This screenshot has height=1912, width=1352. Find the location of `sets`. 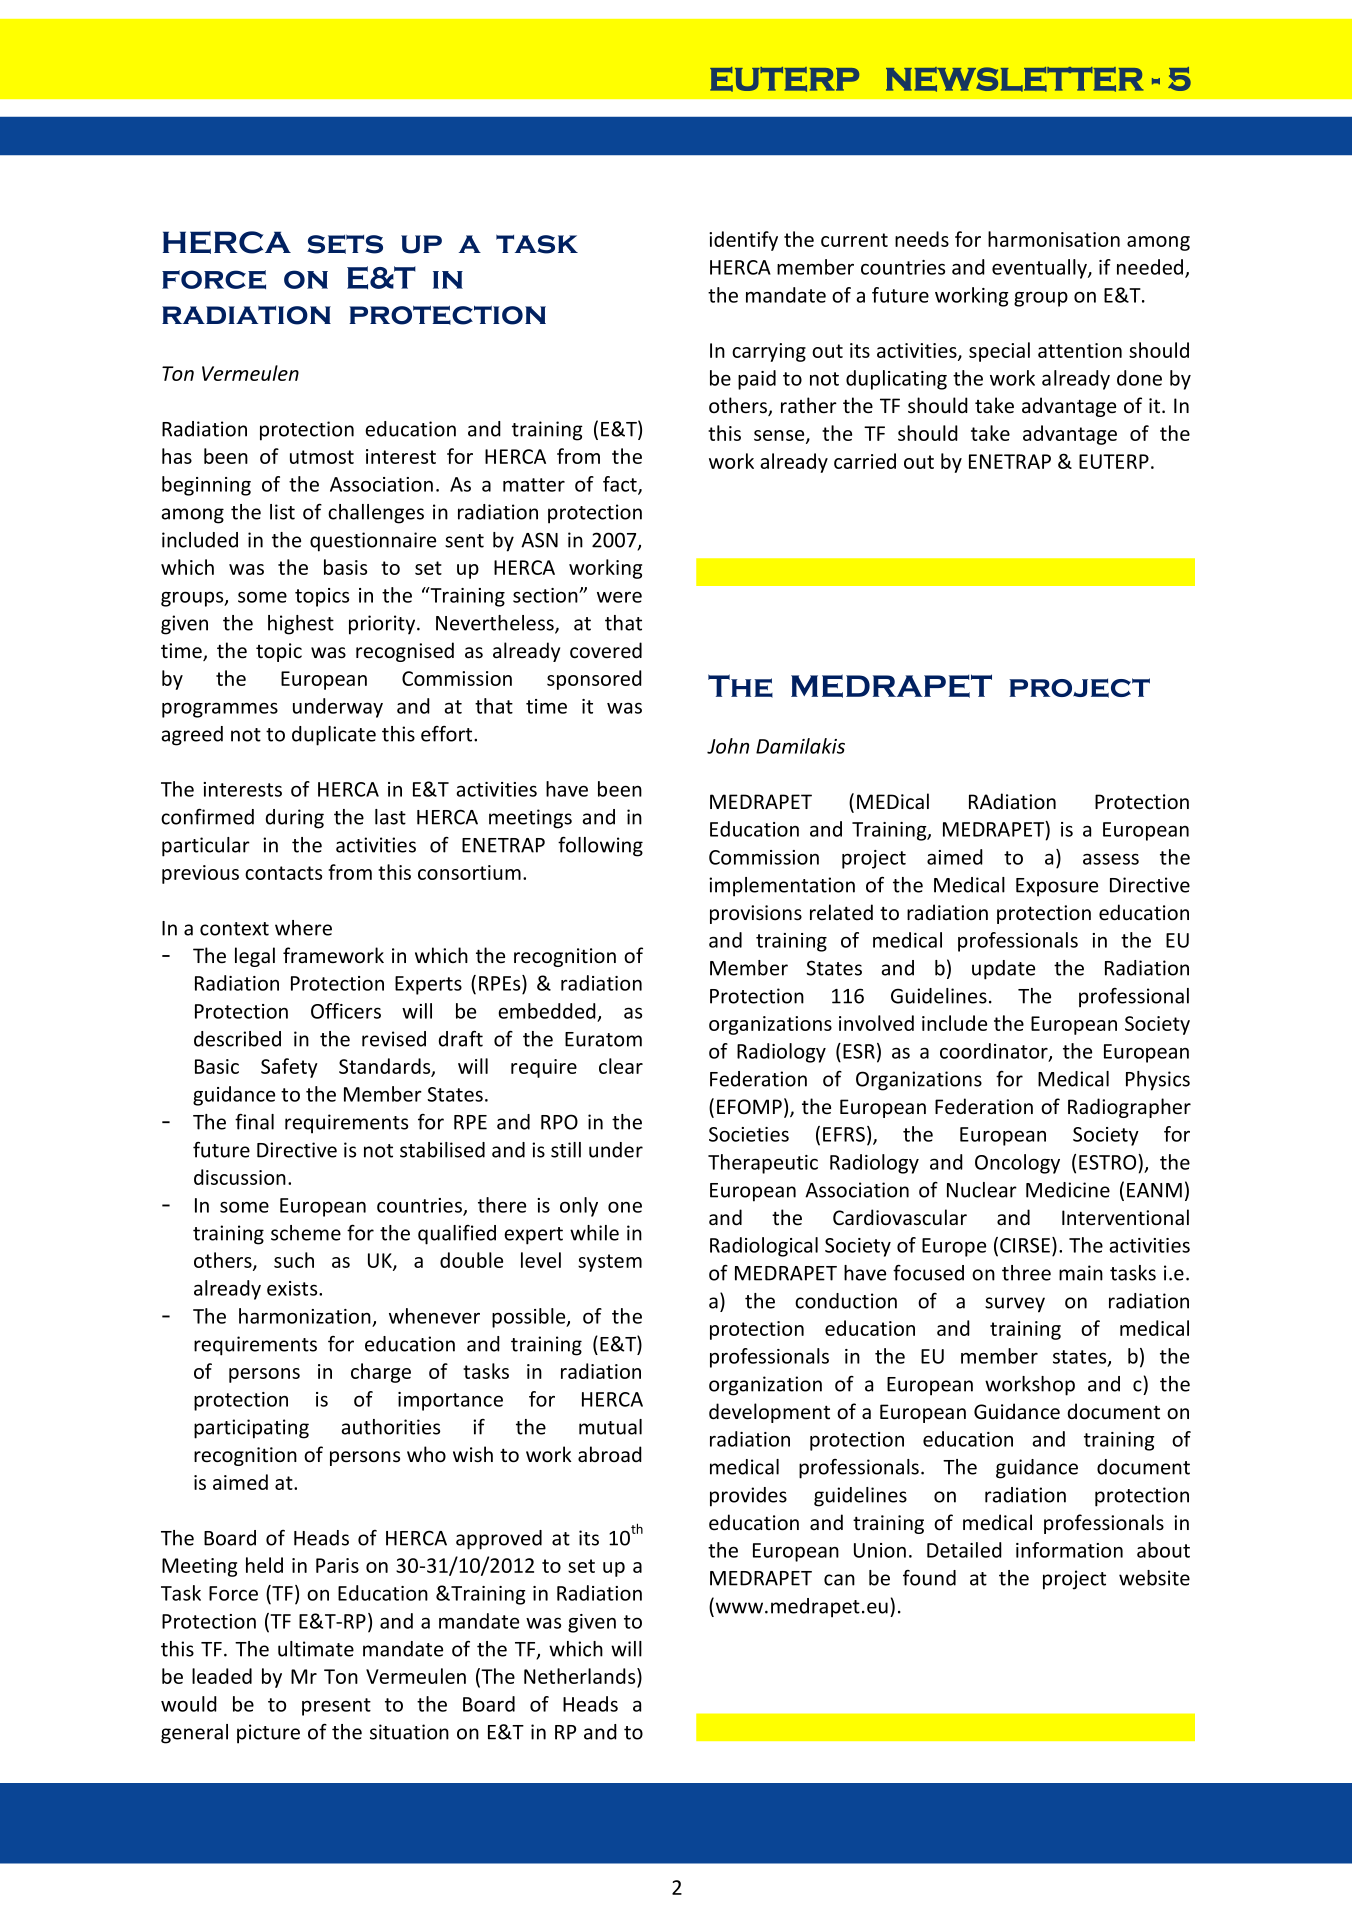

sets is located at coordinates (345, 244).
